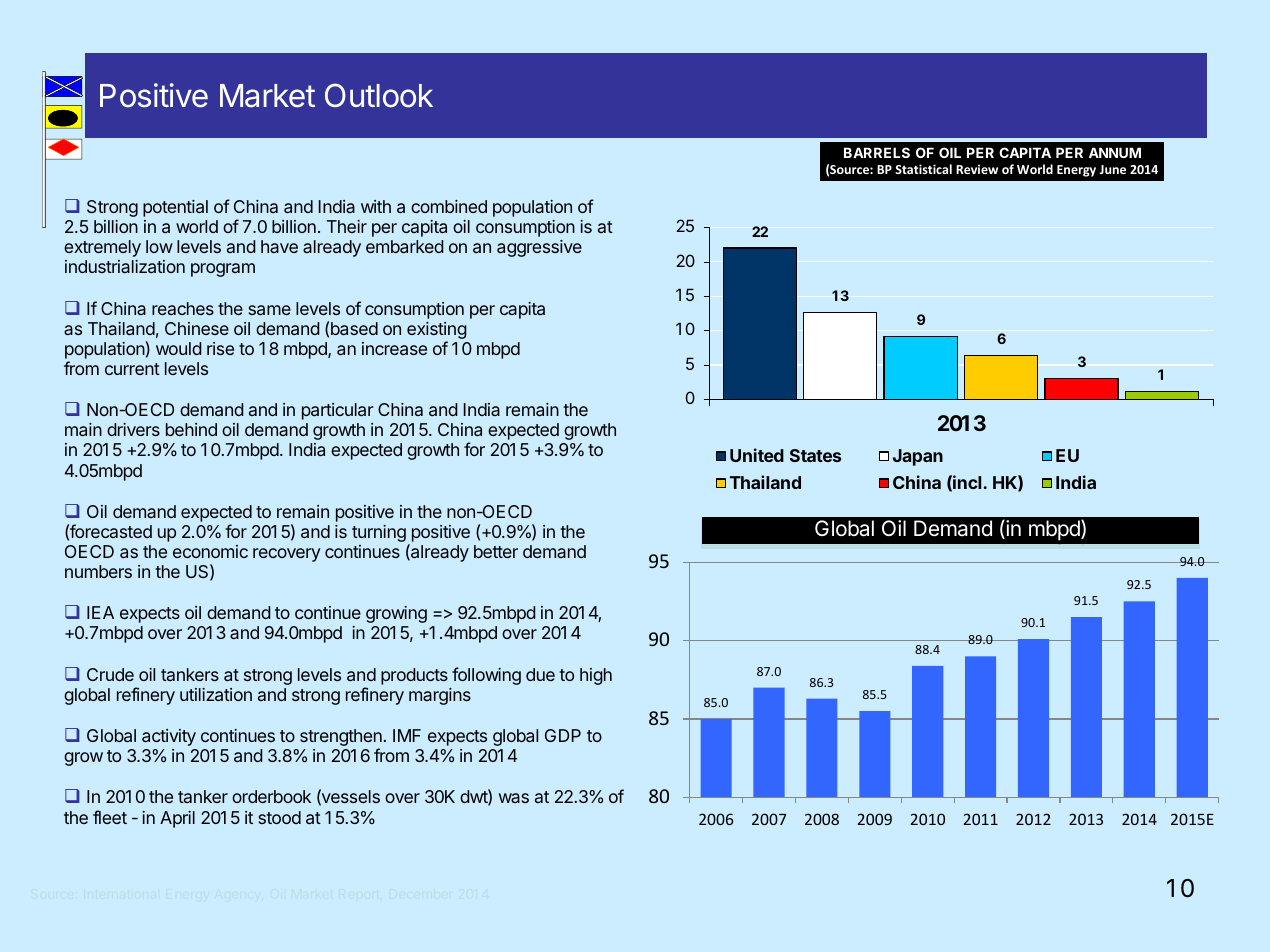 This document has width=1270, height=952. What do you see at coordinates (918, 457) in the document?
I see `Japan` at bounding box center [918, 457].
